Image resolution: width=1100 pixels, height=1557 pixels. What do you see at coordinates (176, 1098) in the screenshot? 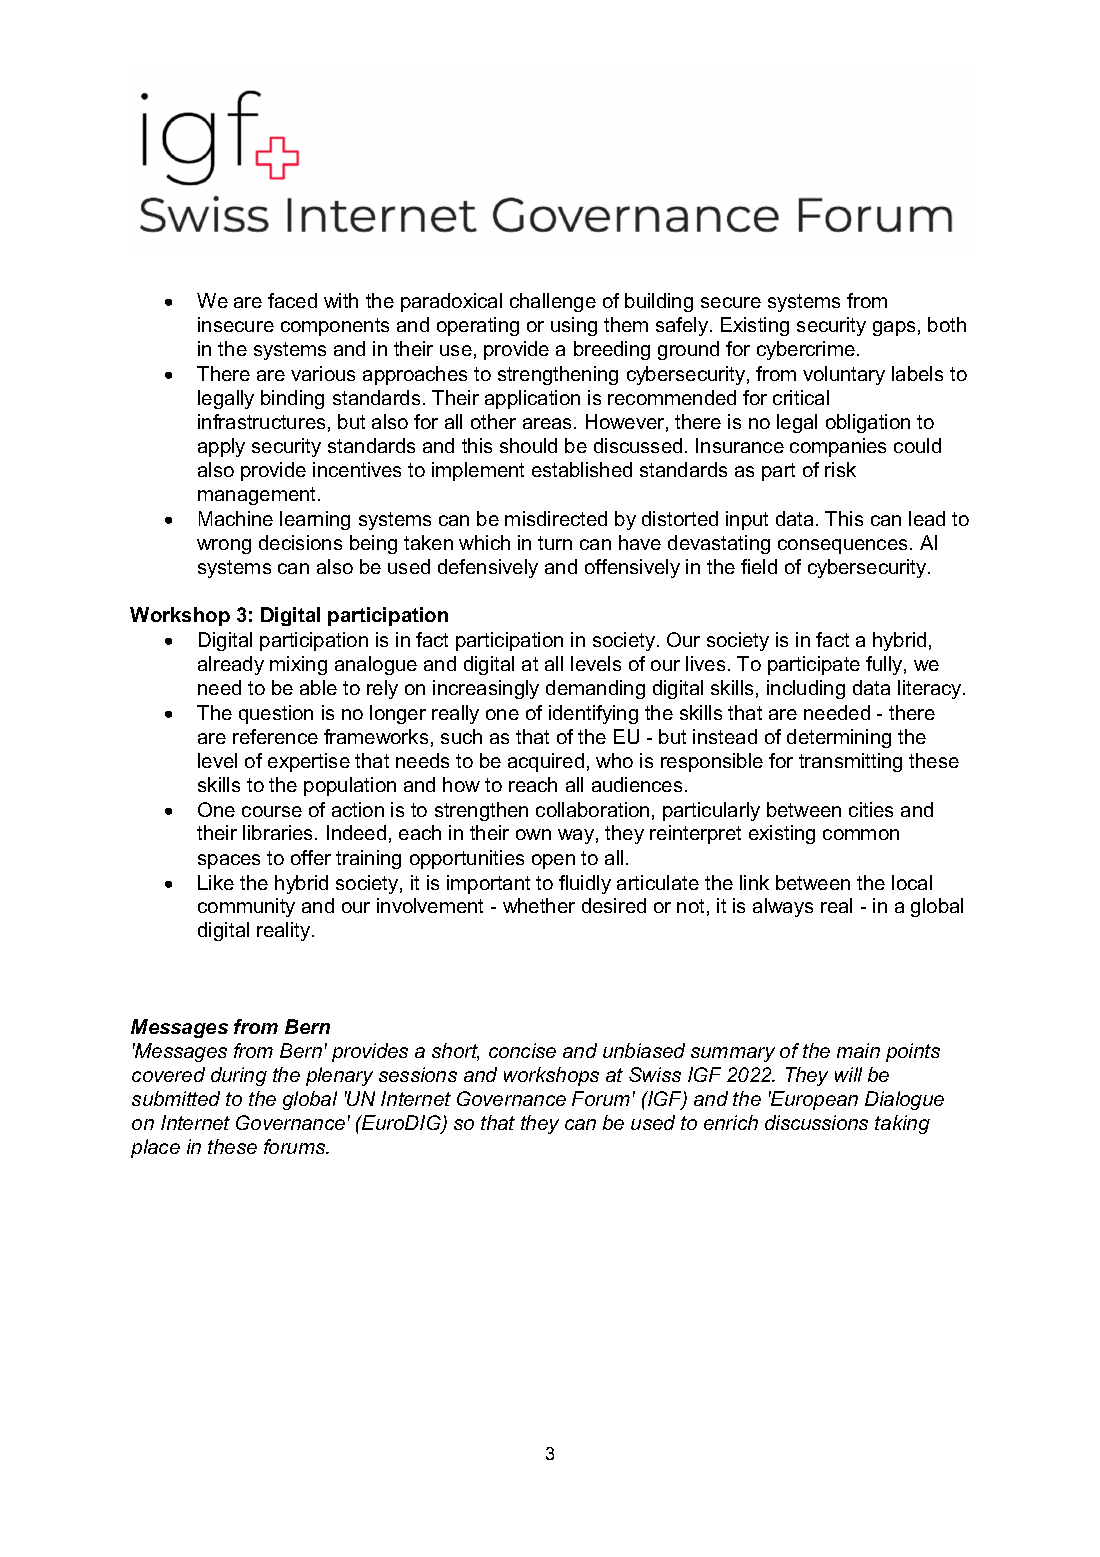
I see `submitted` at bounding box center [176, 1098].
